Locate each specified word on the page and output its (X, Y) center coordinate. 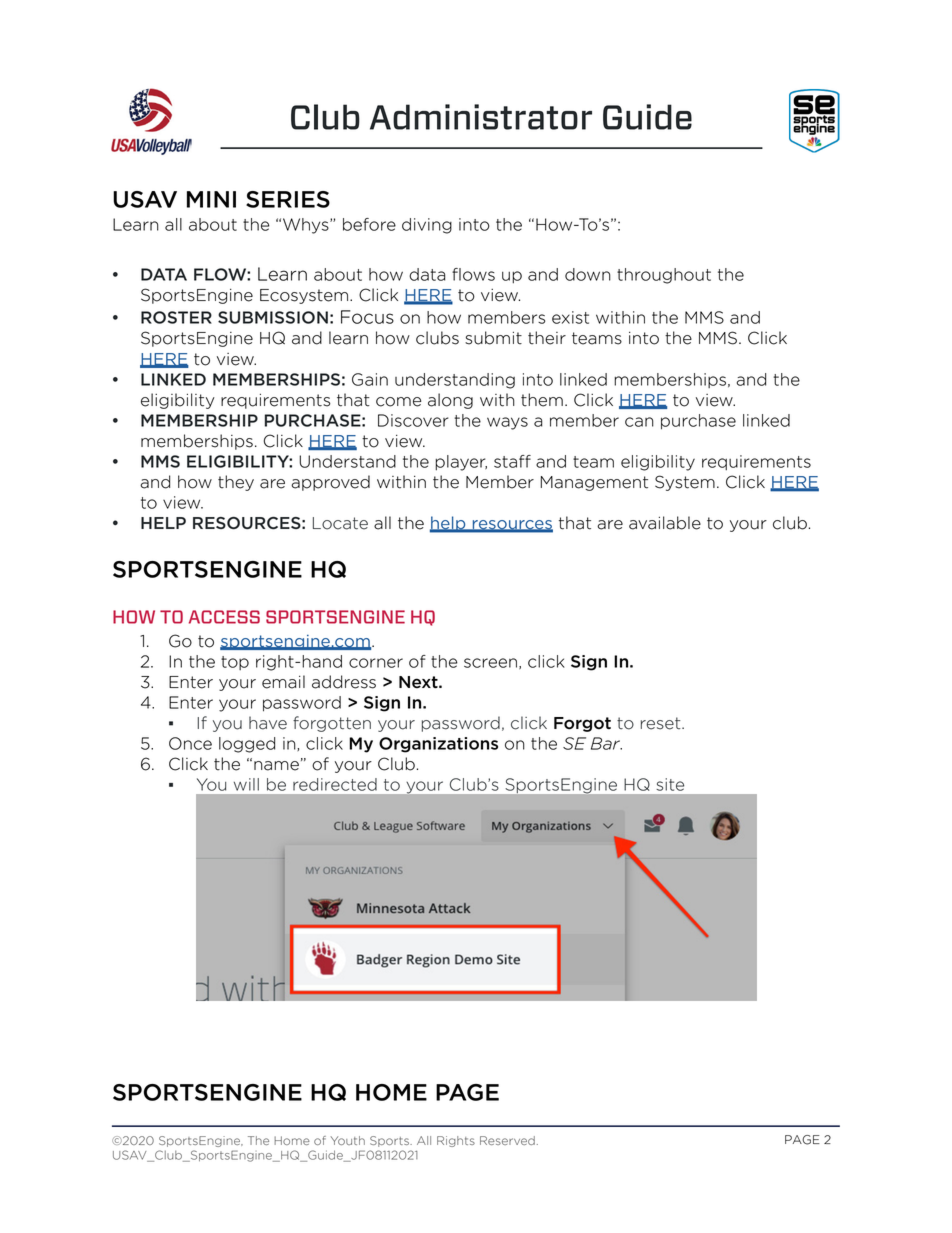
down (588, 274)
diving (427, 226)
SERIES (288, 199)
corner (376, 663)
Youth (347, 1140)
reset (662, 723)
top (235, 663)
